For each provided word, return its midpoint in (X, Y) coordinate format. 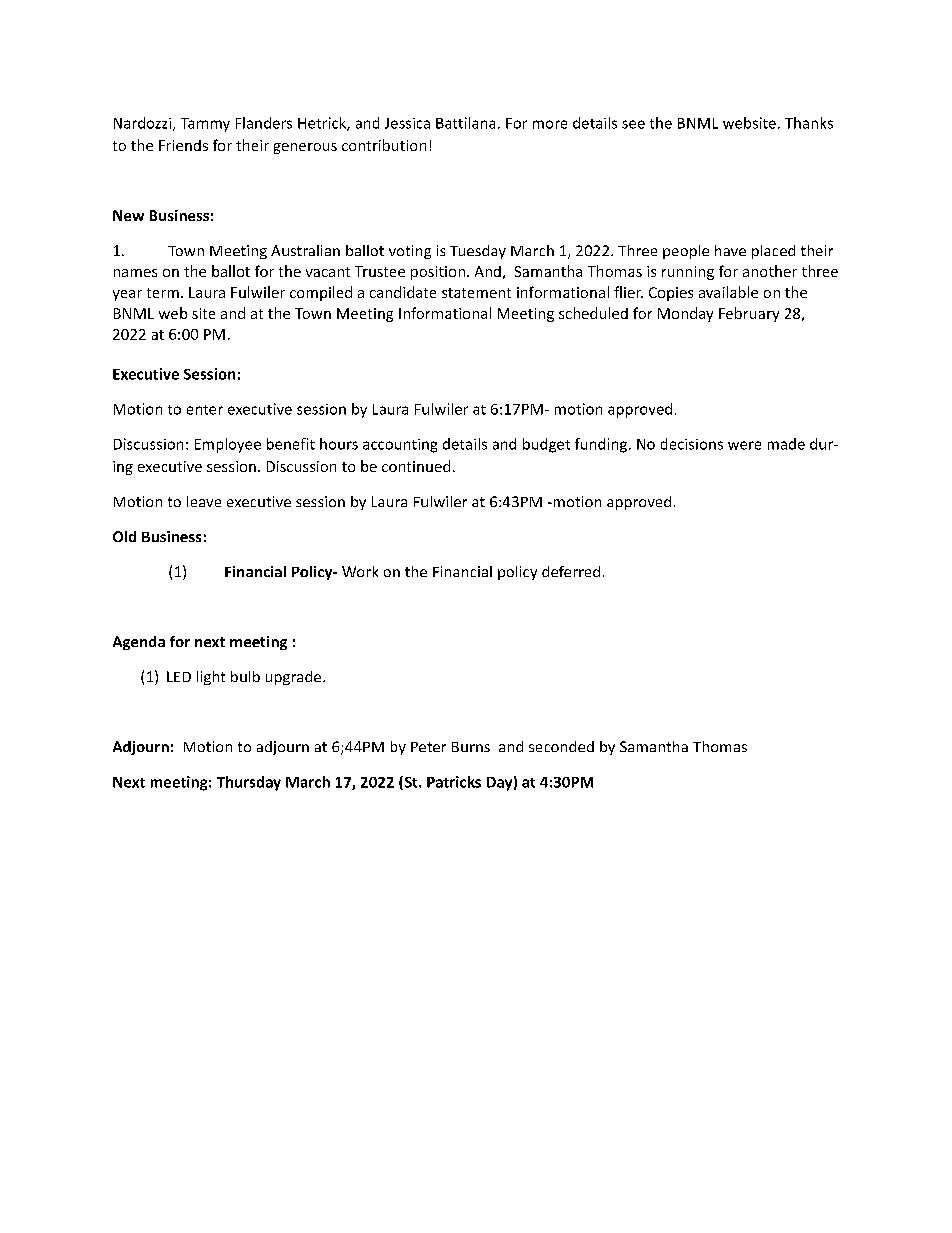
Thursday (249, 783)
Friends (183, 145)
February (749, 314)
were (744, 445)
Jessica (407, 123)
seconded (561, 746)
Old (124, 536)
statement (476, 293)
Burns (471, 747)
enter (205, 410)
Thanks (809, 123)
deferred (571, 571)
